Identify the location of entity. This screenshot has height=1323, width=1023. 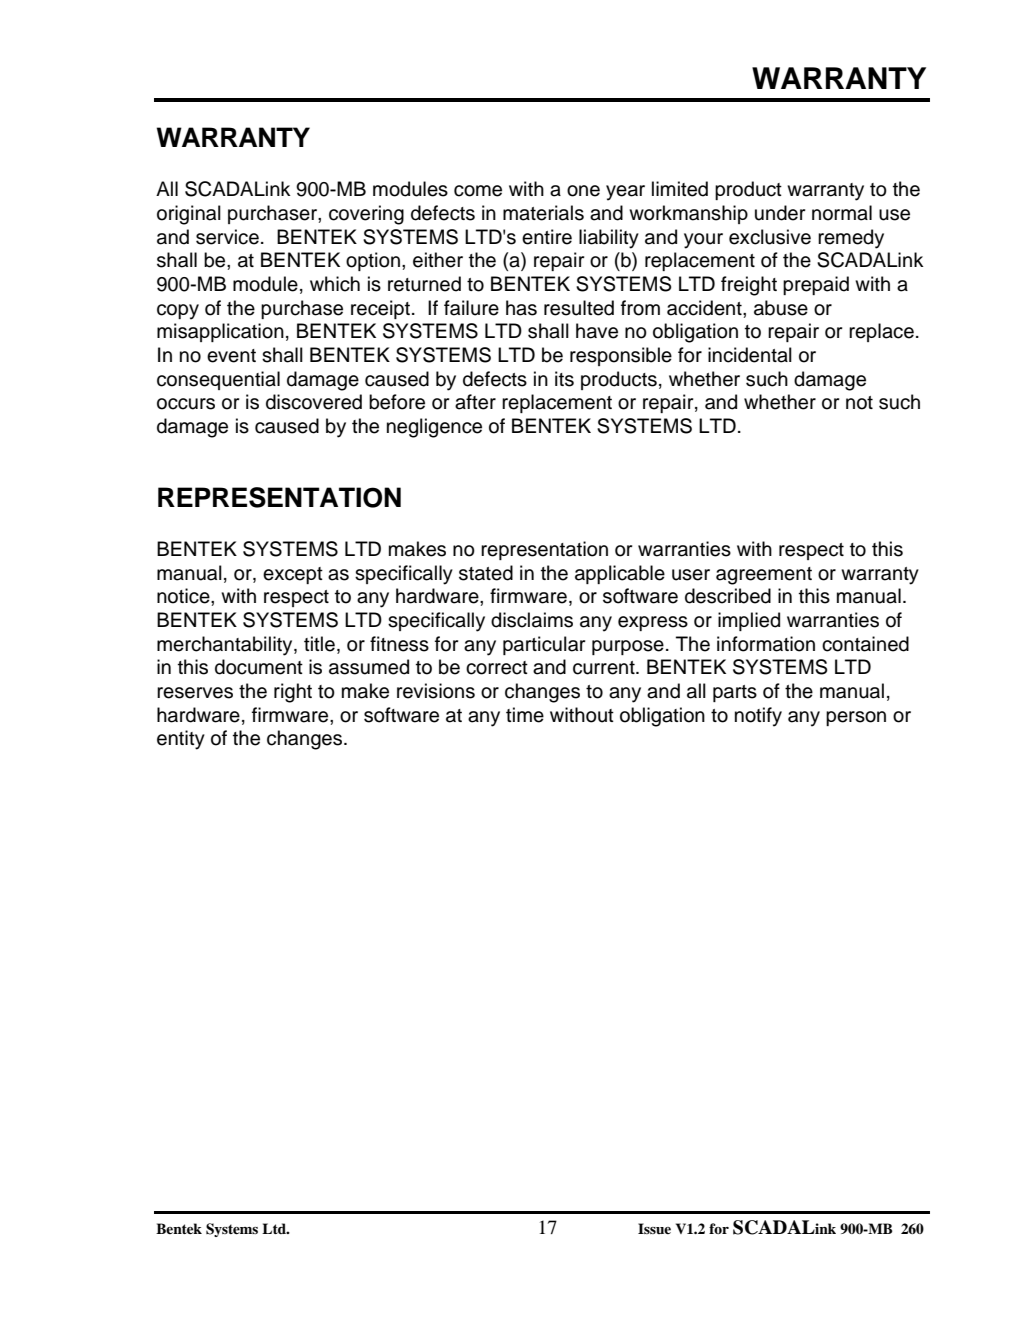
(181, 740).
